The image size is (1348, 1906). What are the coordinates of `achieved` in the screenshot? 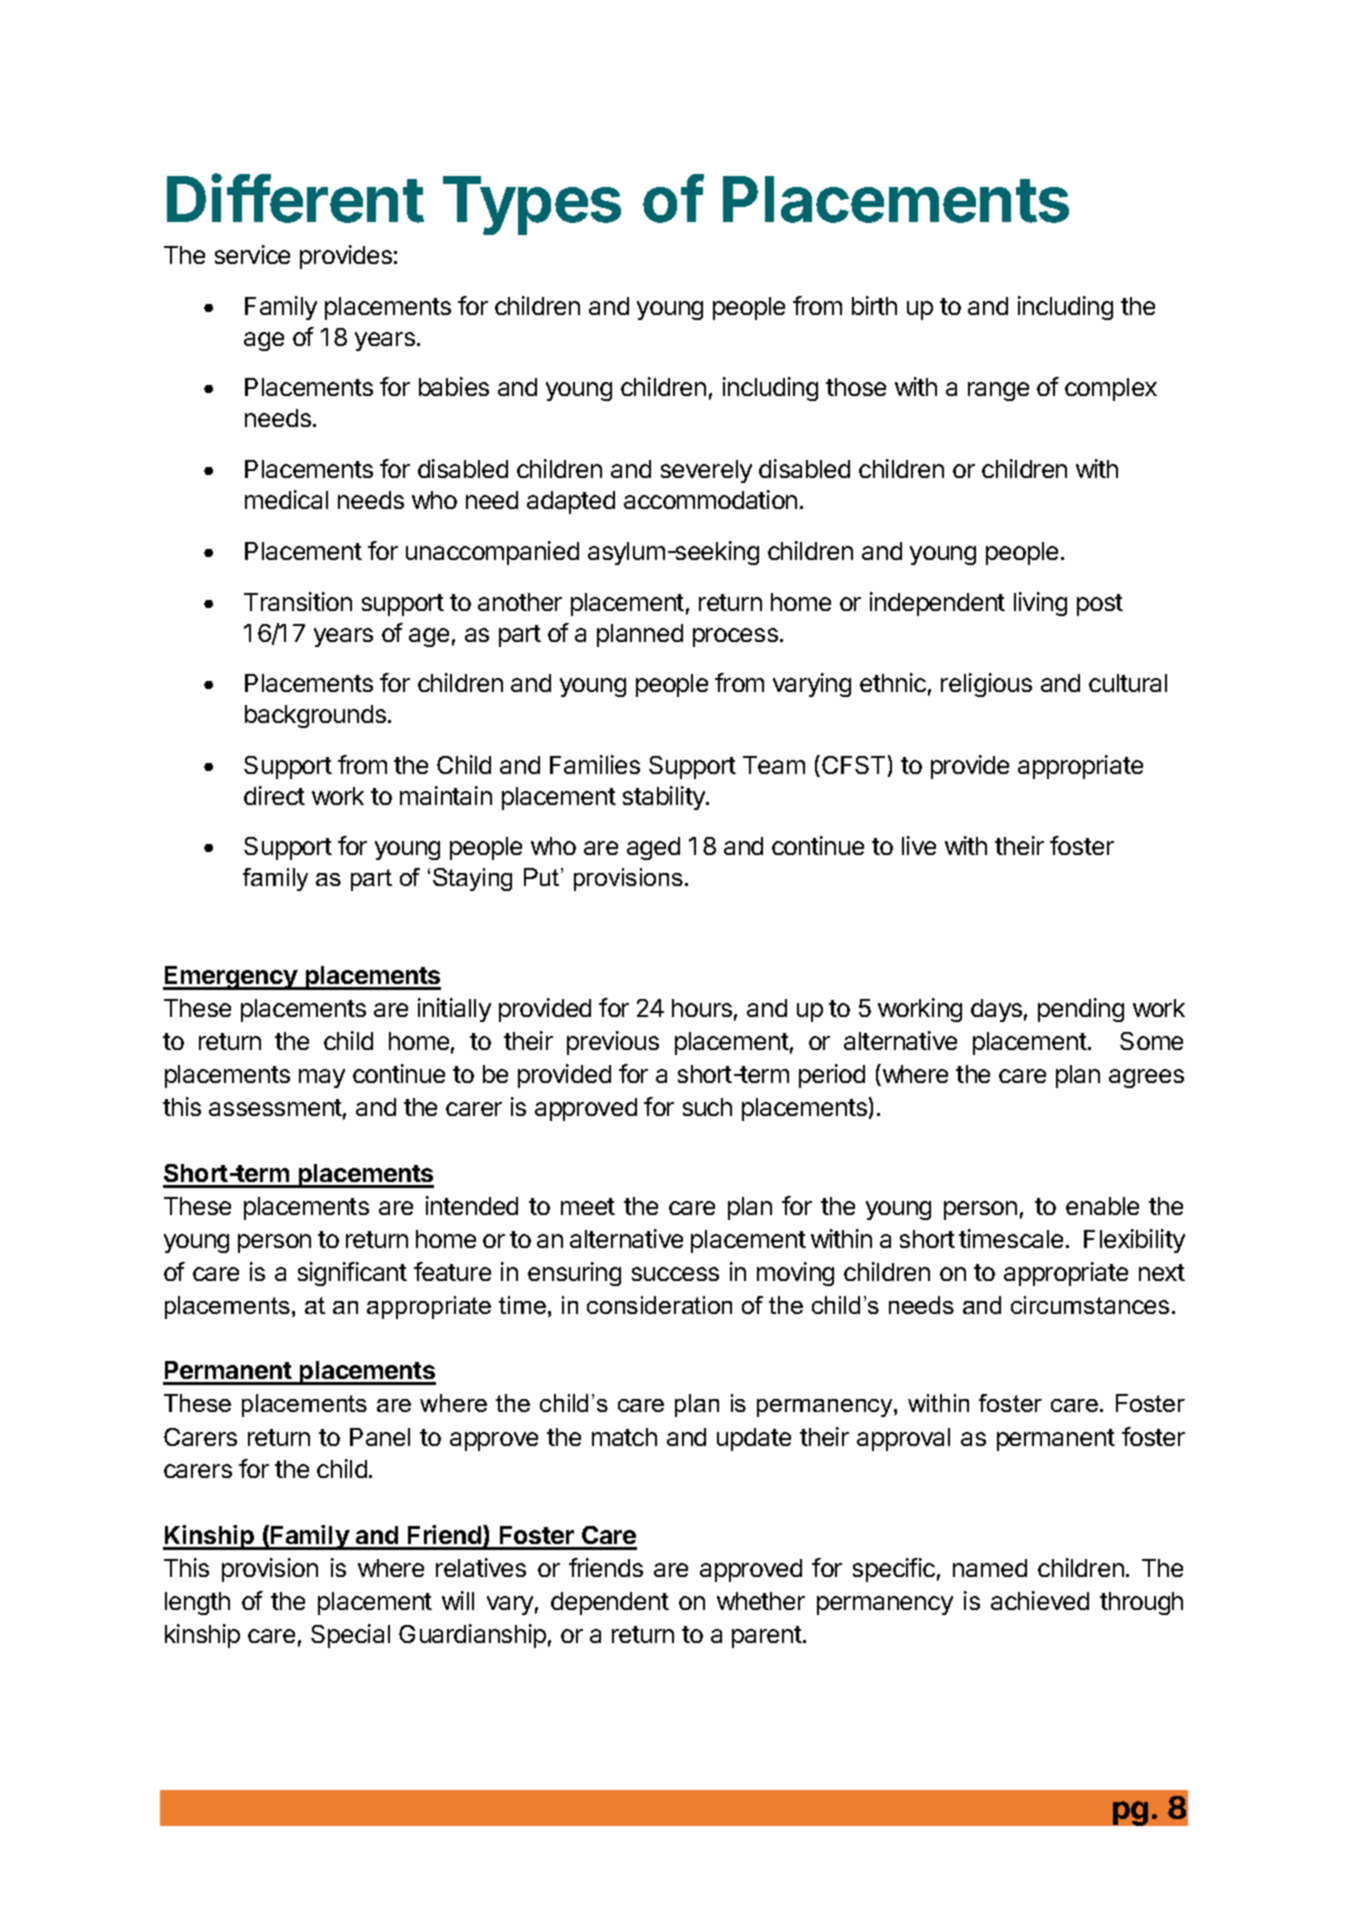 It's located at (1040, 1600).
